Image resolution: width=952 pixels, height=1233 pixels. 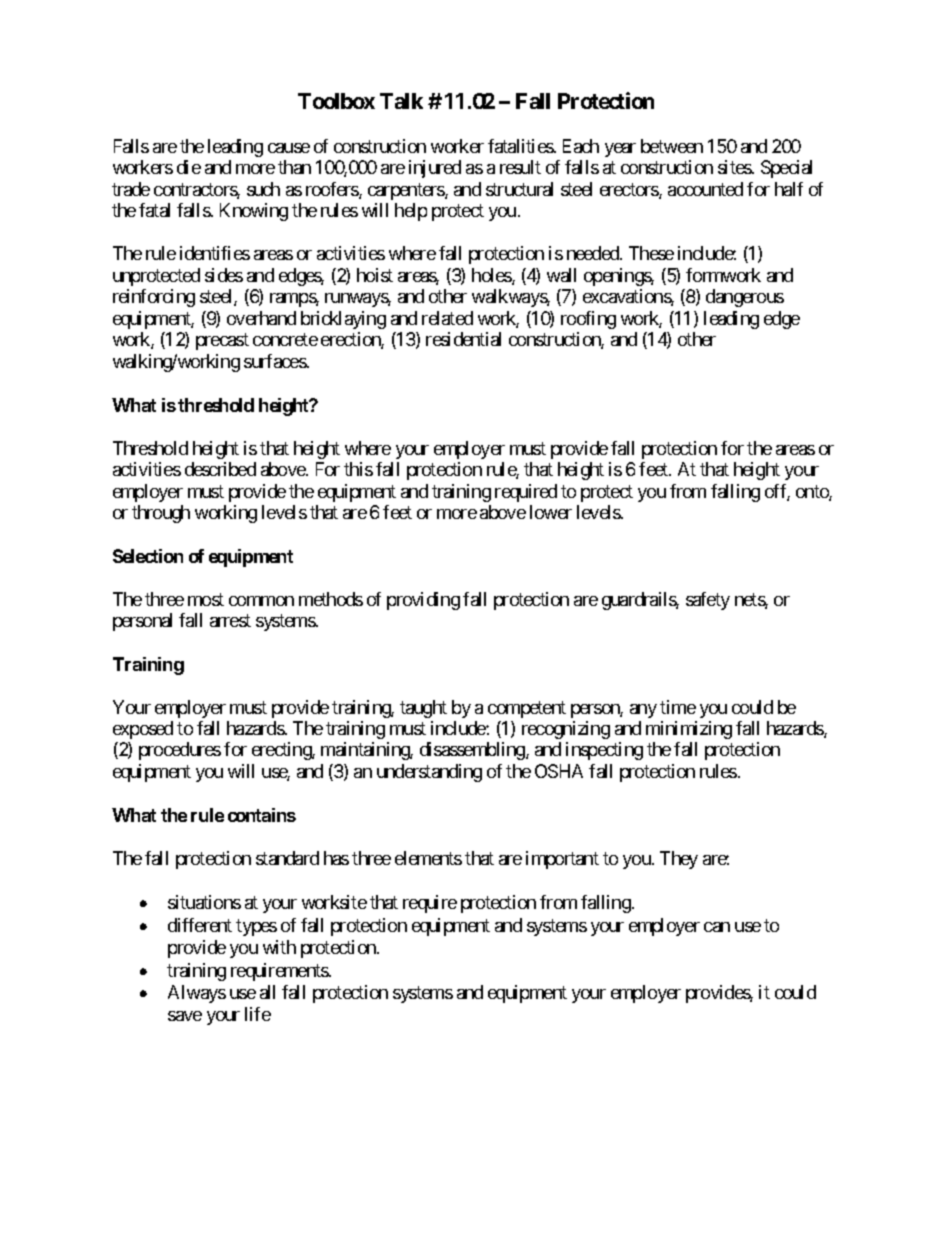 I want to click on understanding, so click(x=429, y=773).
